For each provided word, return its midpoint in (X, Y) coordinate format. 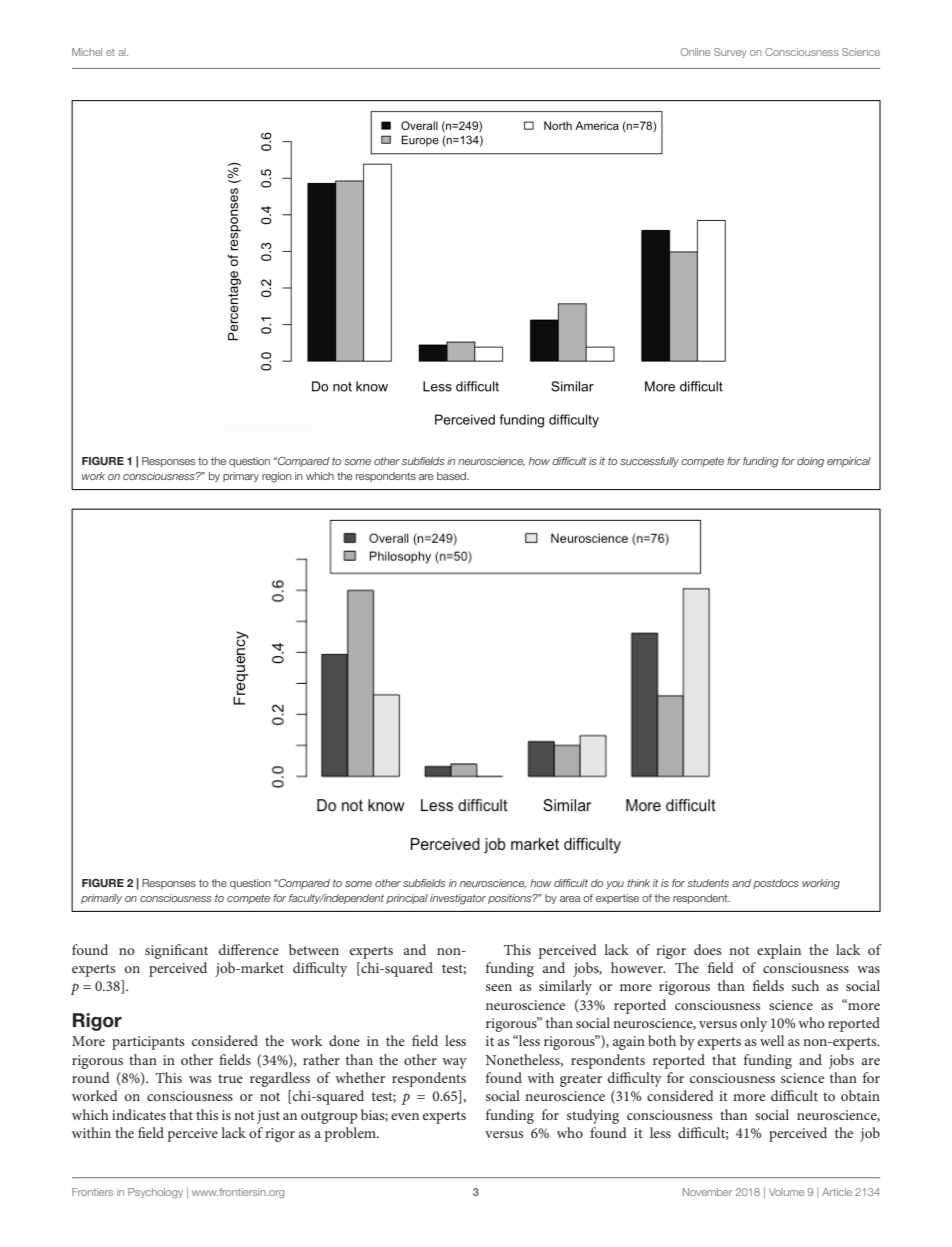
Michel (87, 52)
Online (695, 52)
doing (810, 462)
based (453, 476)
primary (241, 477)
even (405, 1116)
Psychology (155, 1193)
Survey (730, 53)
